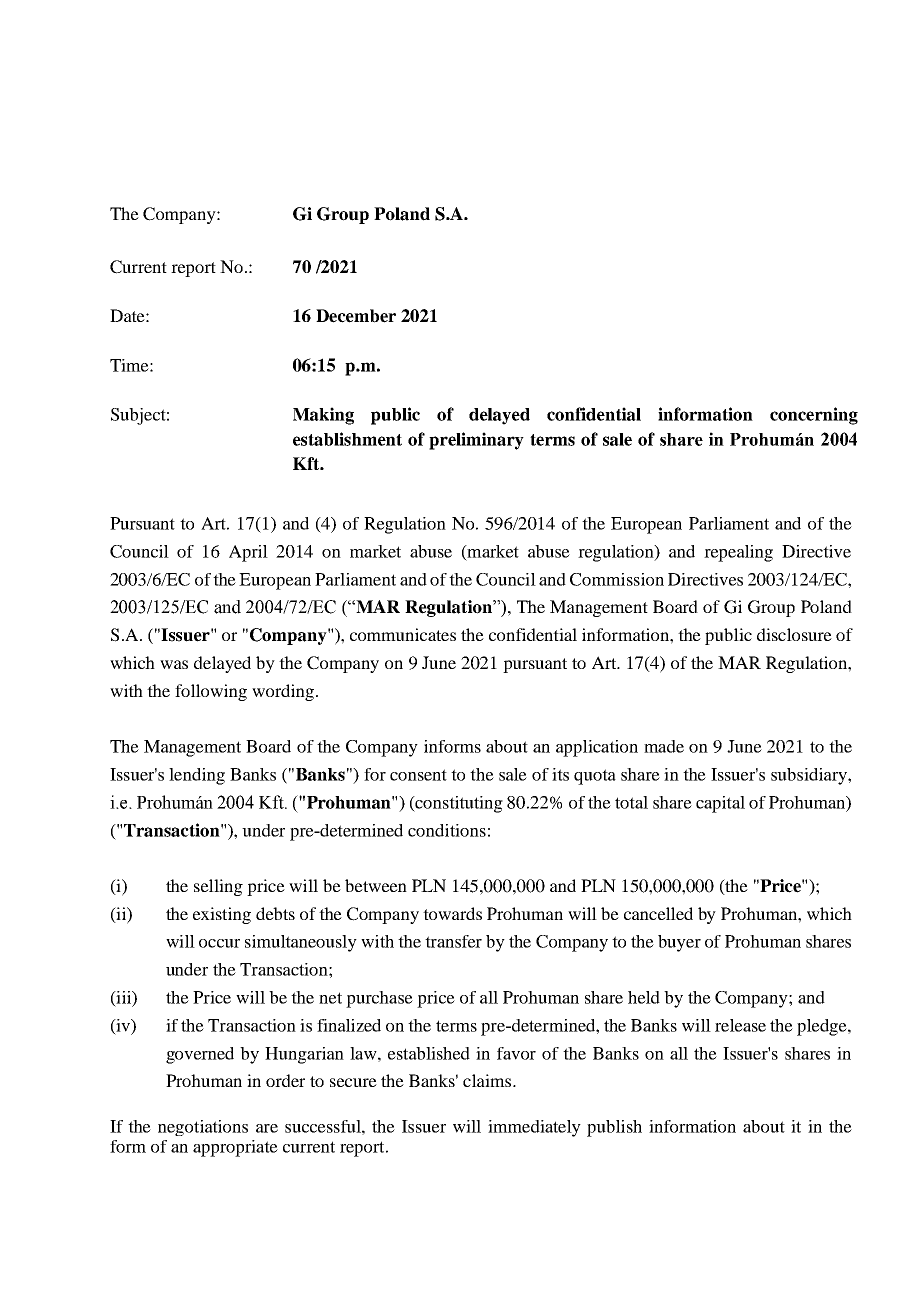 This page has width=924, height=1308. Describe the element at coordinates (814, 416) in the page. I see `concerning` at that location.
